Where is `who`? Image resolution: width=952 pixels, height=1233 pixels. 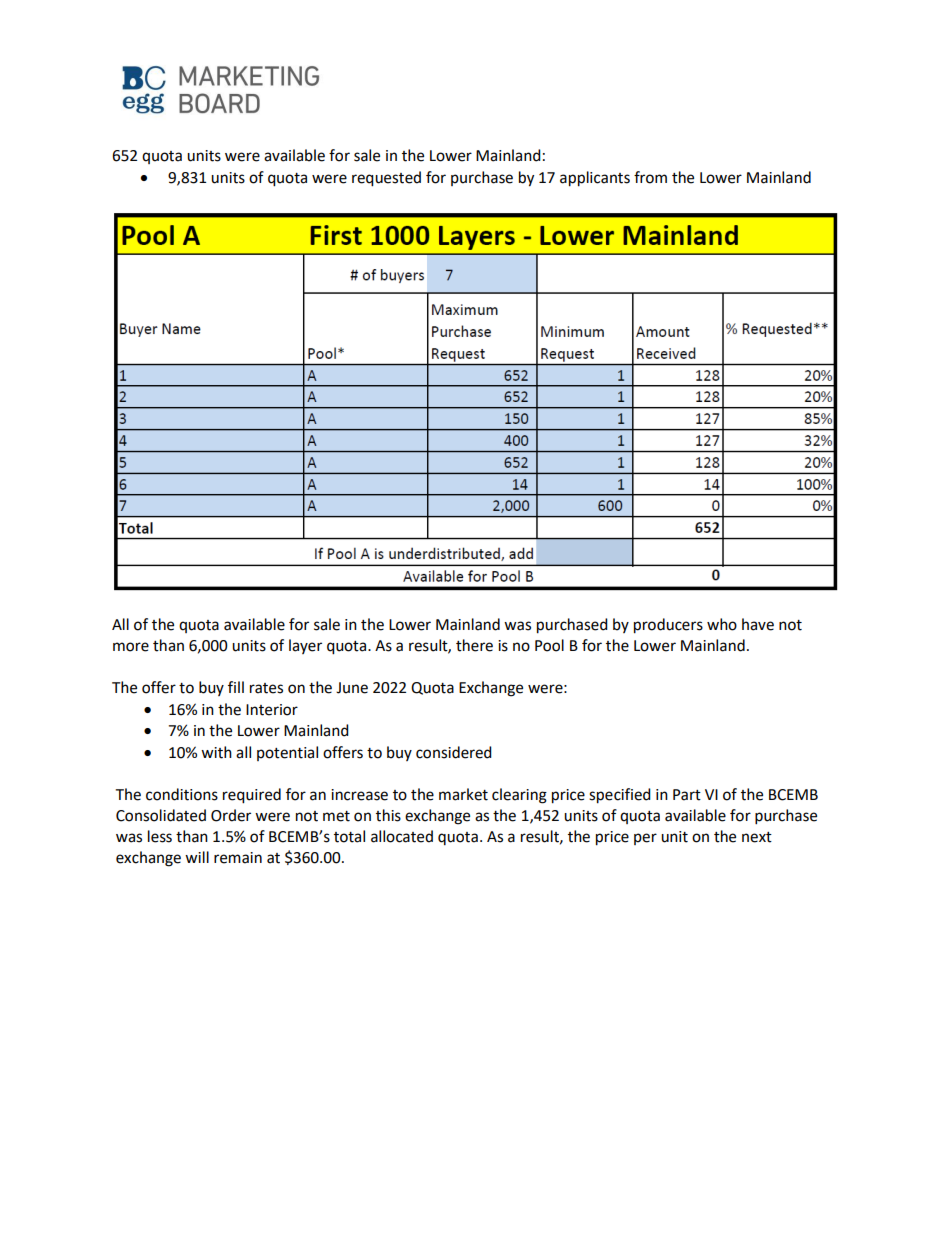
who is located at coordinates (722, 624).
